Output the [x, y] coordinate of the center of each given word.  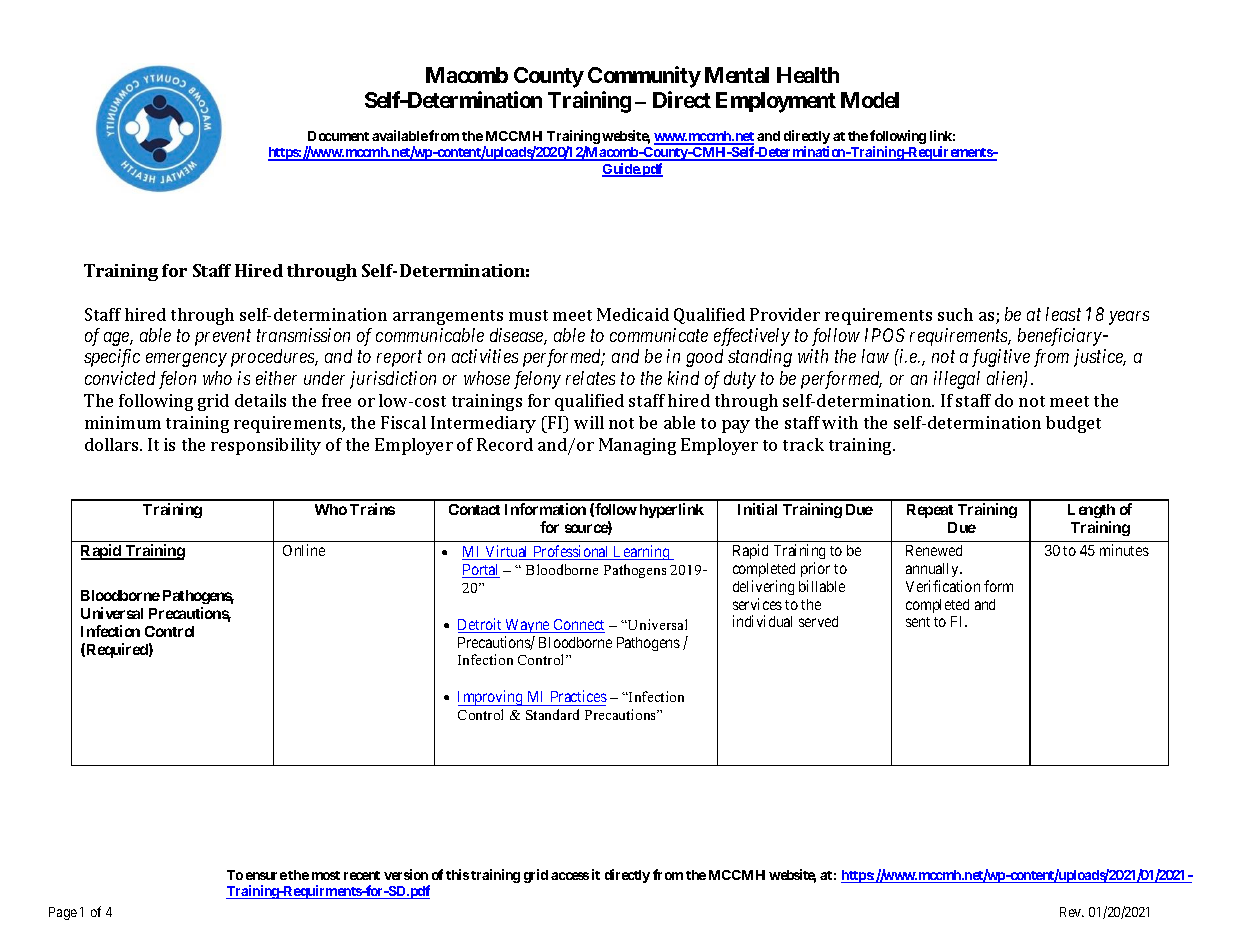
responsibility [266, 446]
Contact [474, 509]
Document [338, 136]
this [457, 874]
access [570, 876]
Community [644, 77]
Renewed [934, 550]
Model [870, 100]
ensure [266, 876]
